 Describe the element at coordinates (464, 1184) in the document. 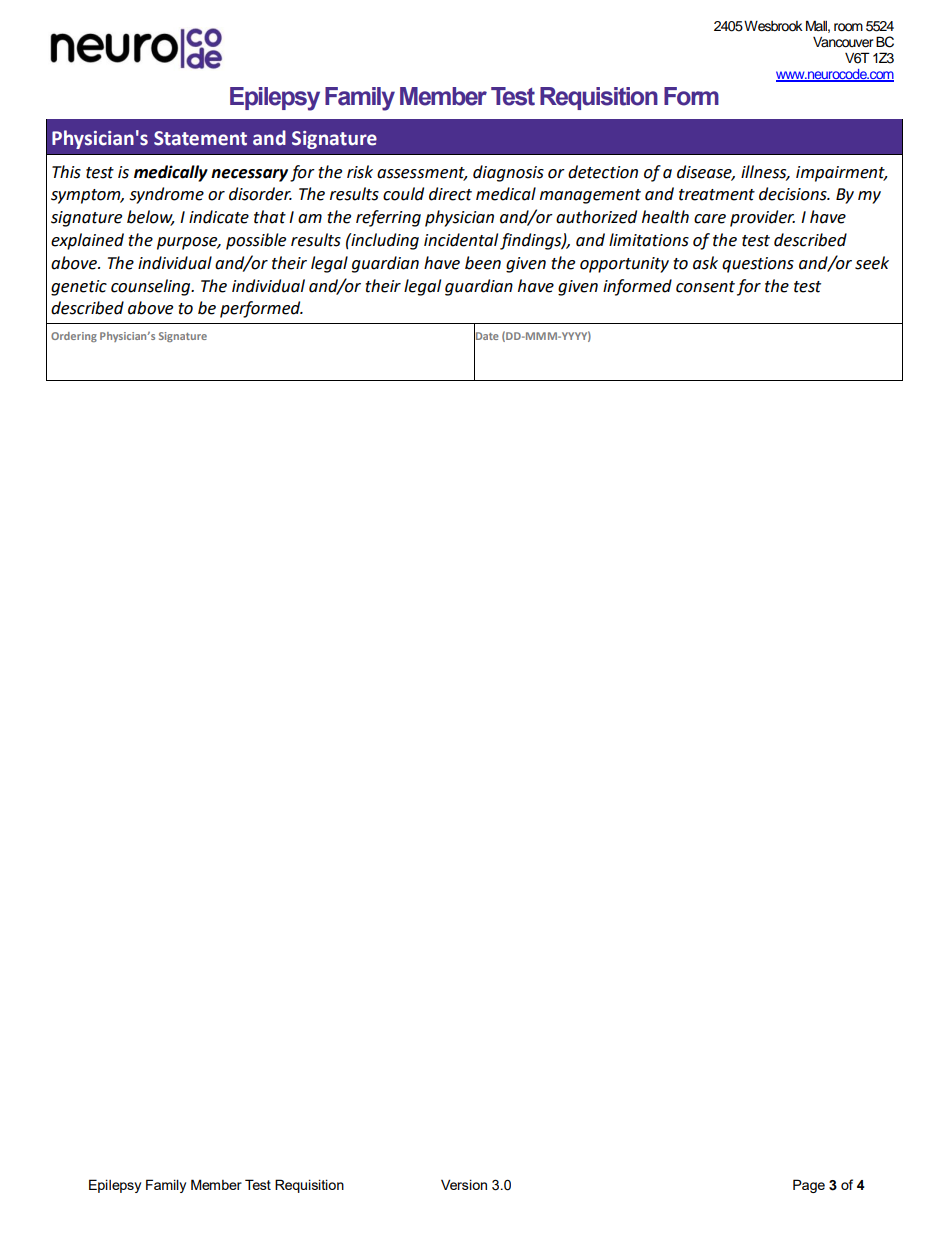

I see `Version` at that location.
